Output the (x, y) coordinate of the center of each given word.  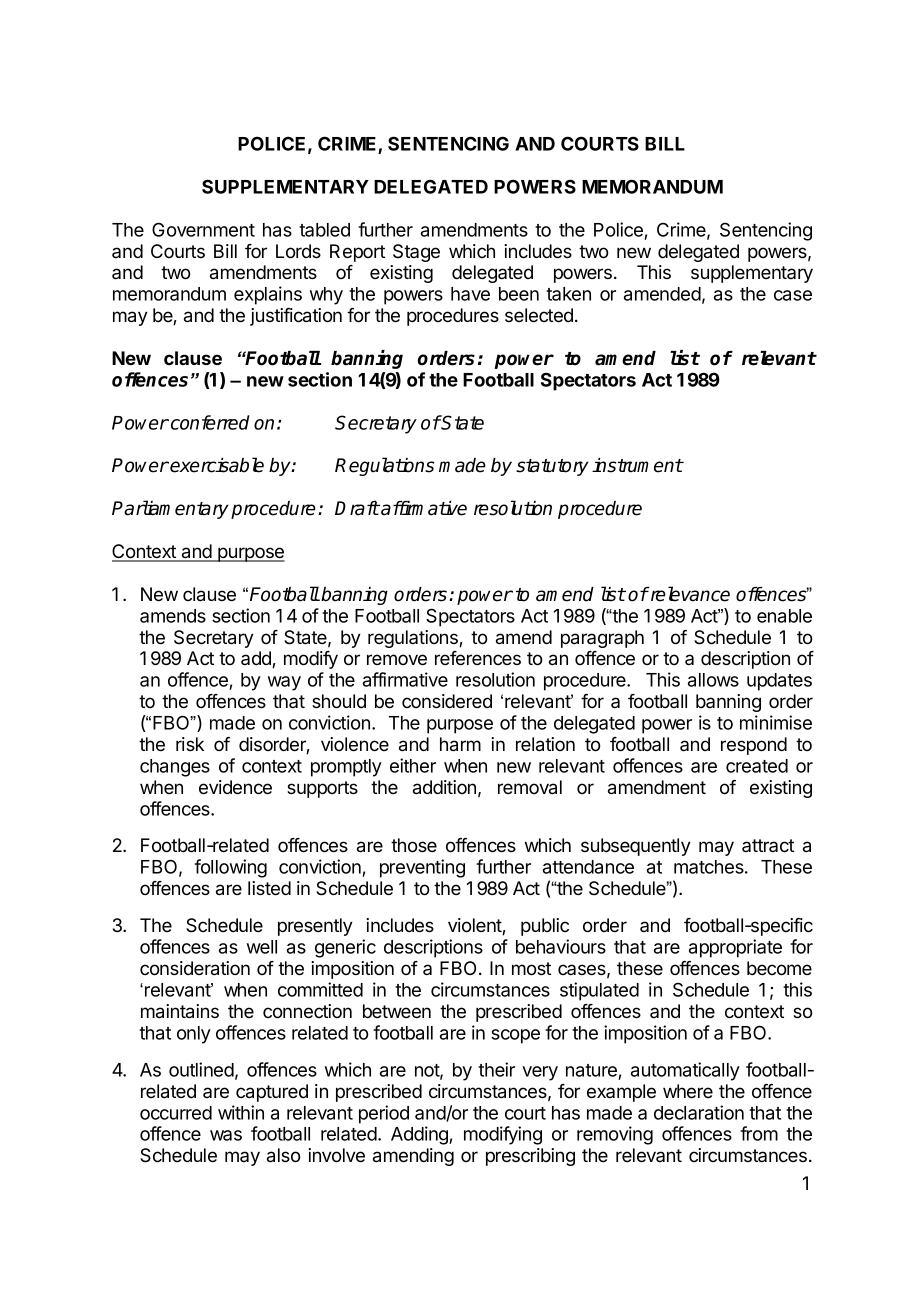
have (470, 294)
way (284, 683)
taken (568, 294)
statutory (552, 467)
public (545, 927)
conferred (210, 422)
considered (447, 701)
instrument (637, 465)
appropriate (735, 948)
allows (713, 680)
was (226, 1135)
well (262, 947)
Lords (298, 251)
